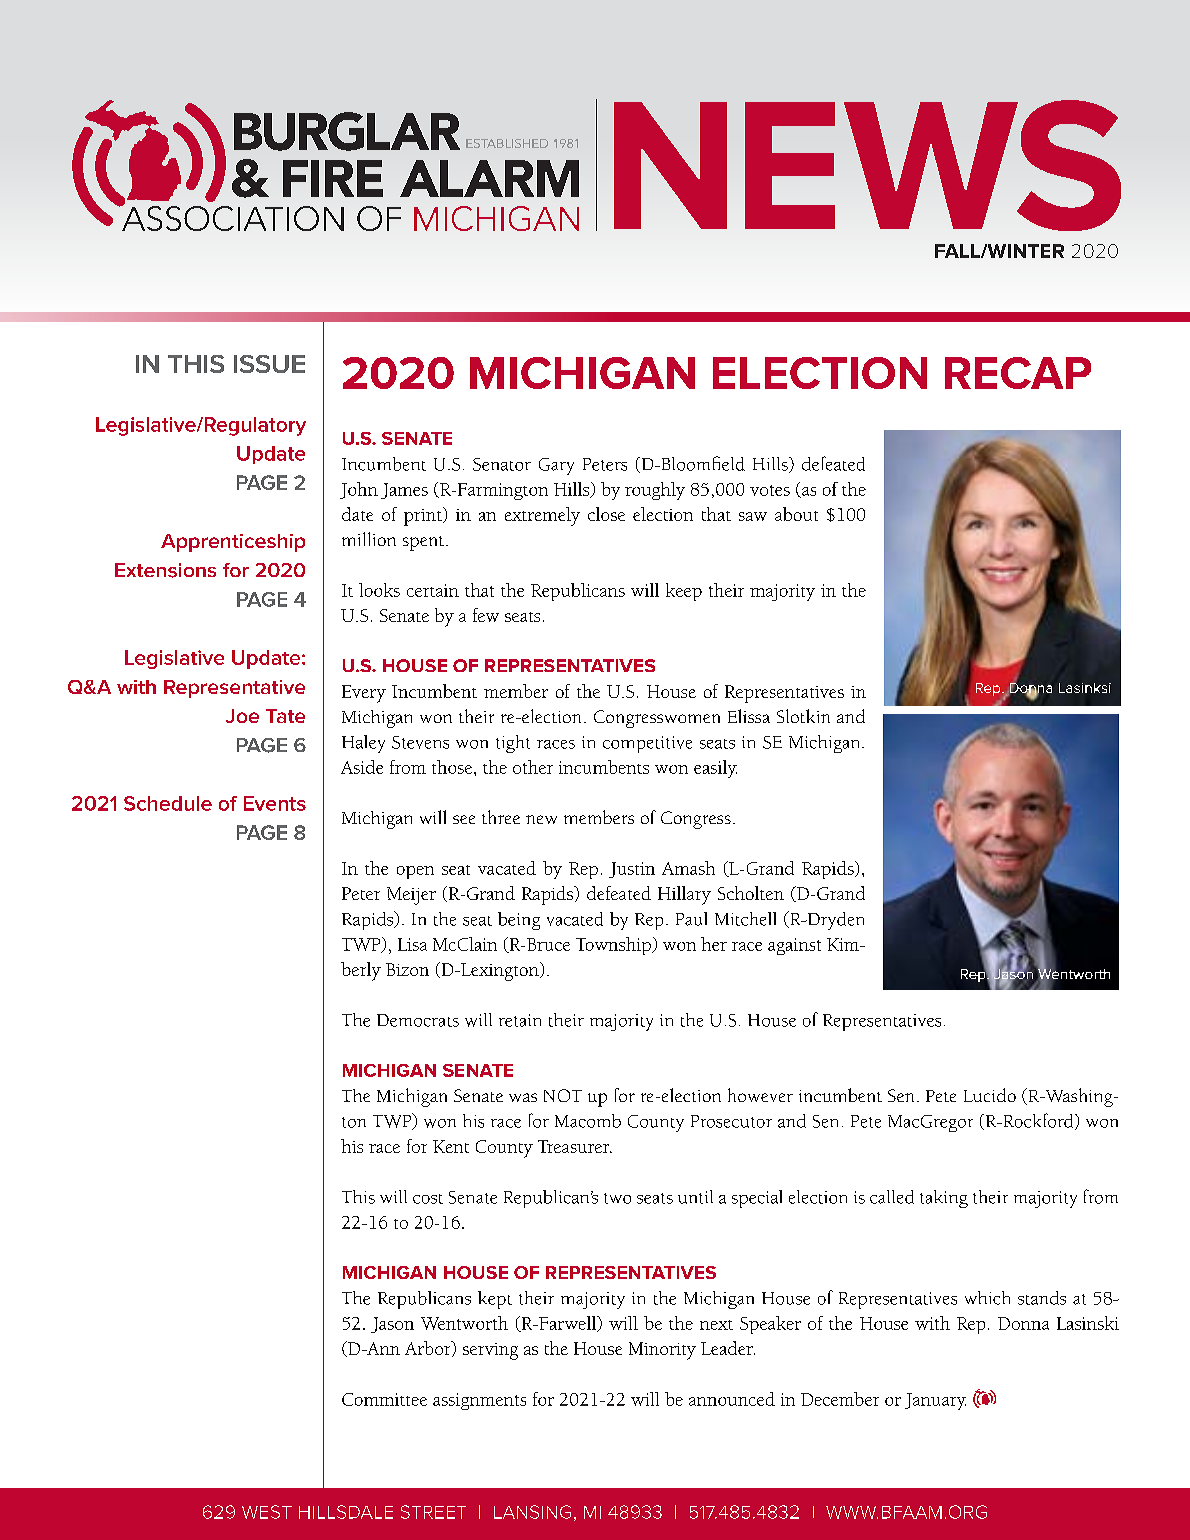 This screenshot has width=1190, height=1540. What do you see at coordinates (285, 716) in the screenshot?
I see `Tate` at bounding box center [285, 716].
